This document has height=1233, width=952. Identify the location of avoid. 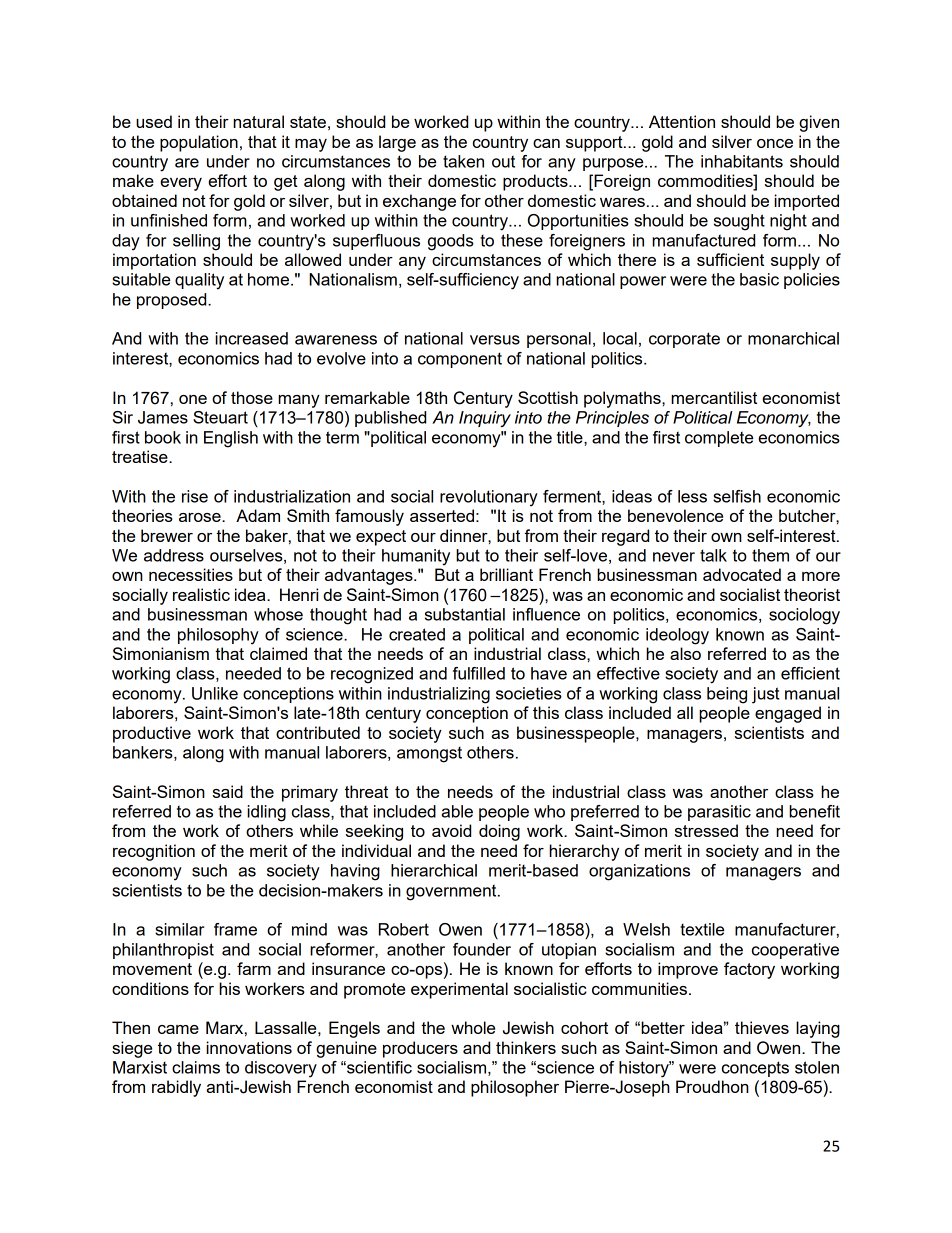
(451, 830).
